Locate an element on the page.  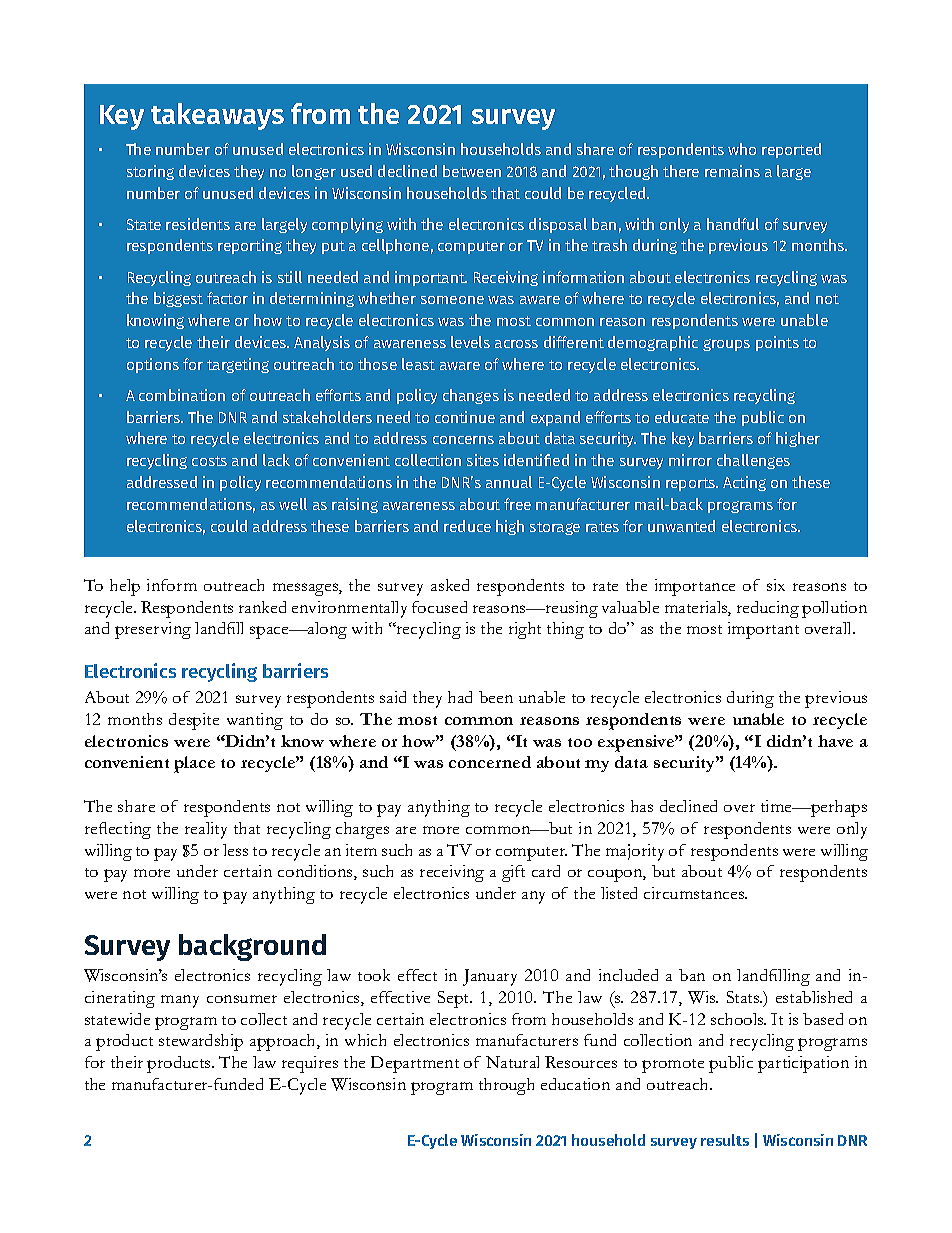
right is located at coordinates (525, 630).
